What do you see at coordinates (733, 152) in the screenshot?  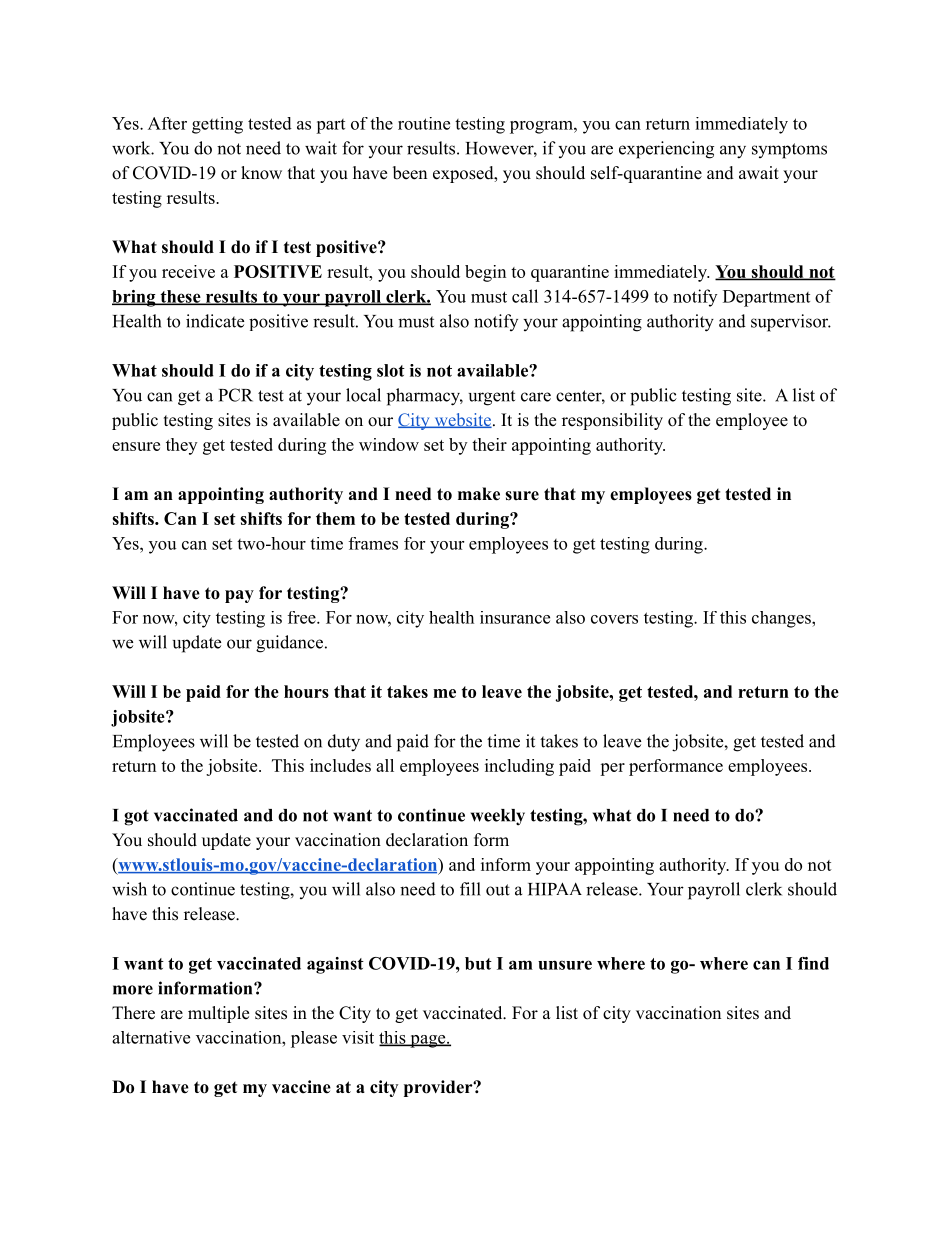 I see `any` at bounding box center [733, 152].
